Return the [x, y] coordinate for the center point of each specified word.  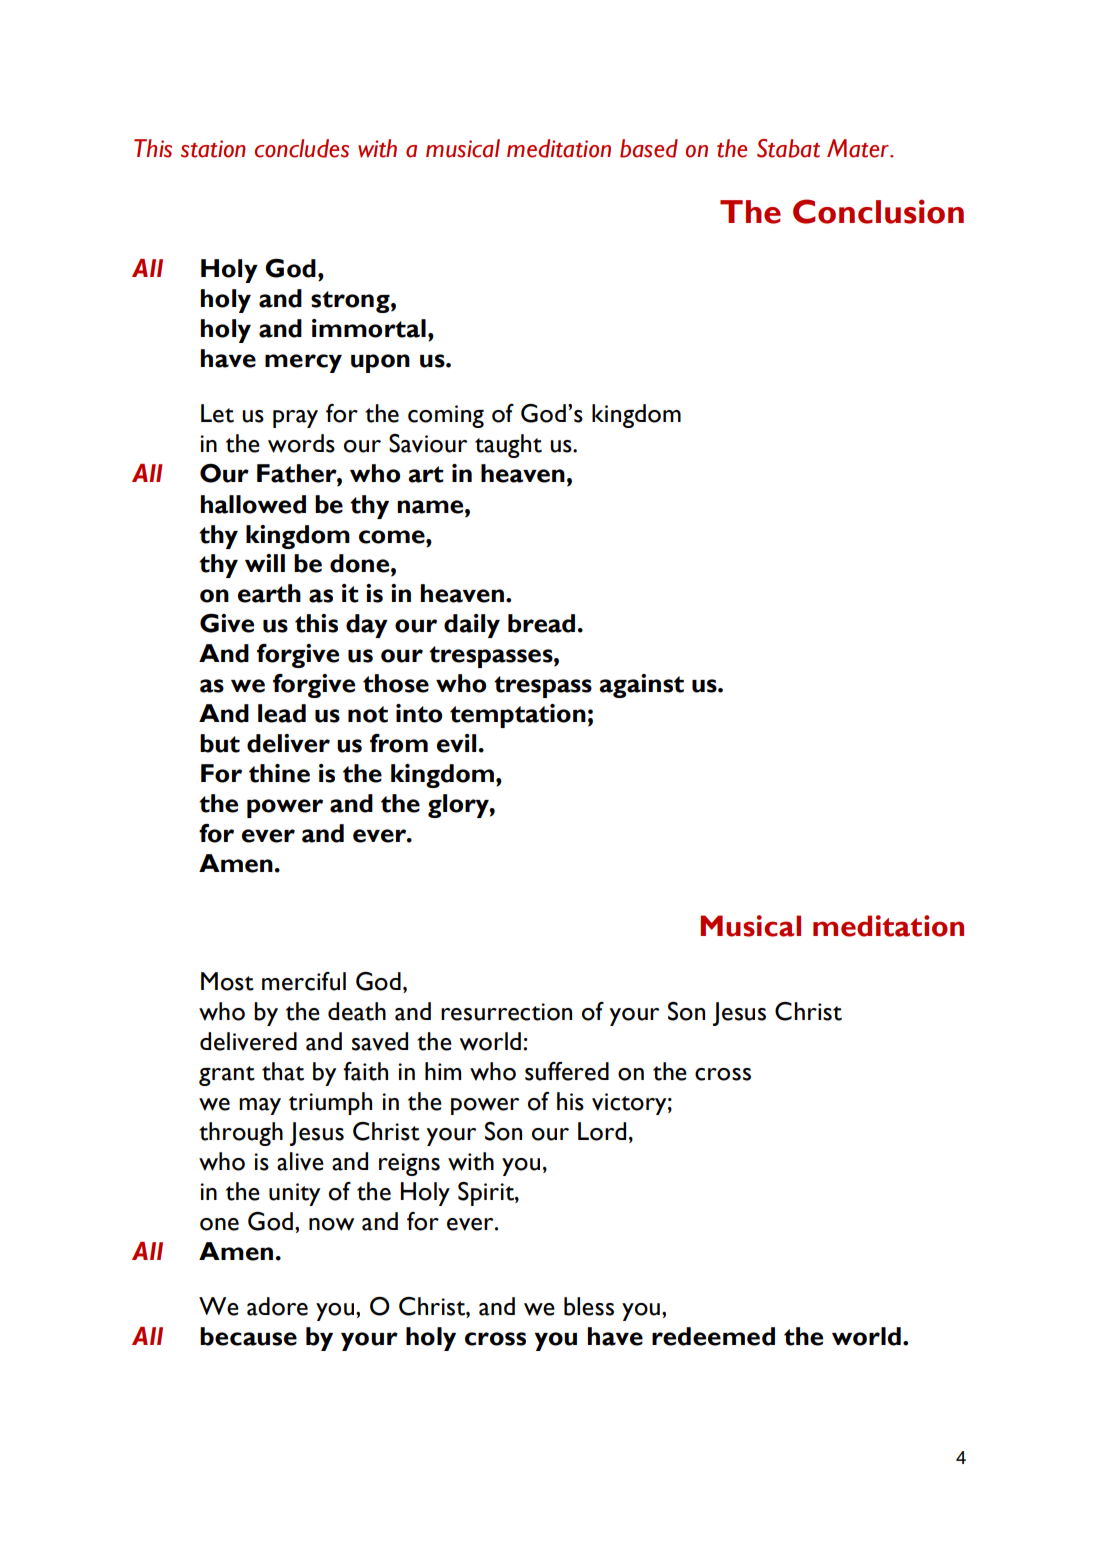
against [641, 686]
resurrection [506, 1012]
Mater [859, 148]
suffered [567, 1071]
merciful [304, 981]
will [265, 563]
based [649, 148]
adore [277, 1306]
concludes [302, 148]
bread [541, 623]
